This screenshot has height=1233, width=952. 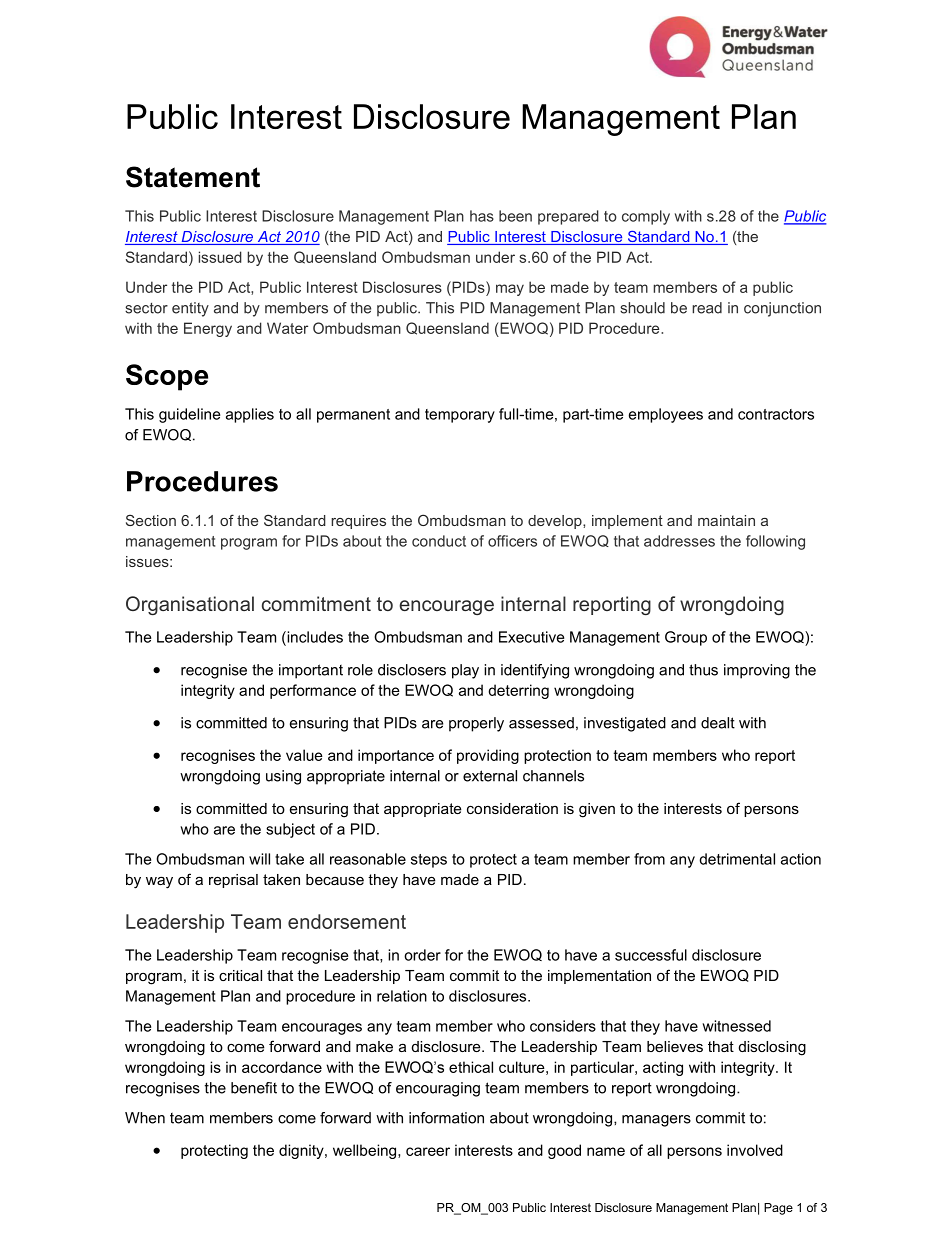 What do you see at coordinates (465, 671) in the screenshot?
I see `play` at bounding box center [465, 671].
